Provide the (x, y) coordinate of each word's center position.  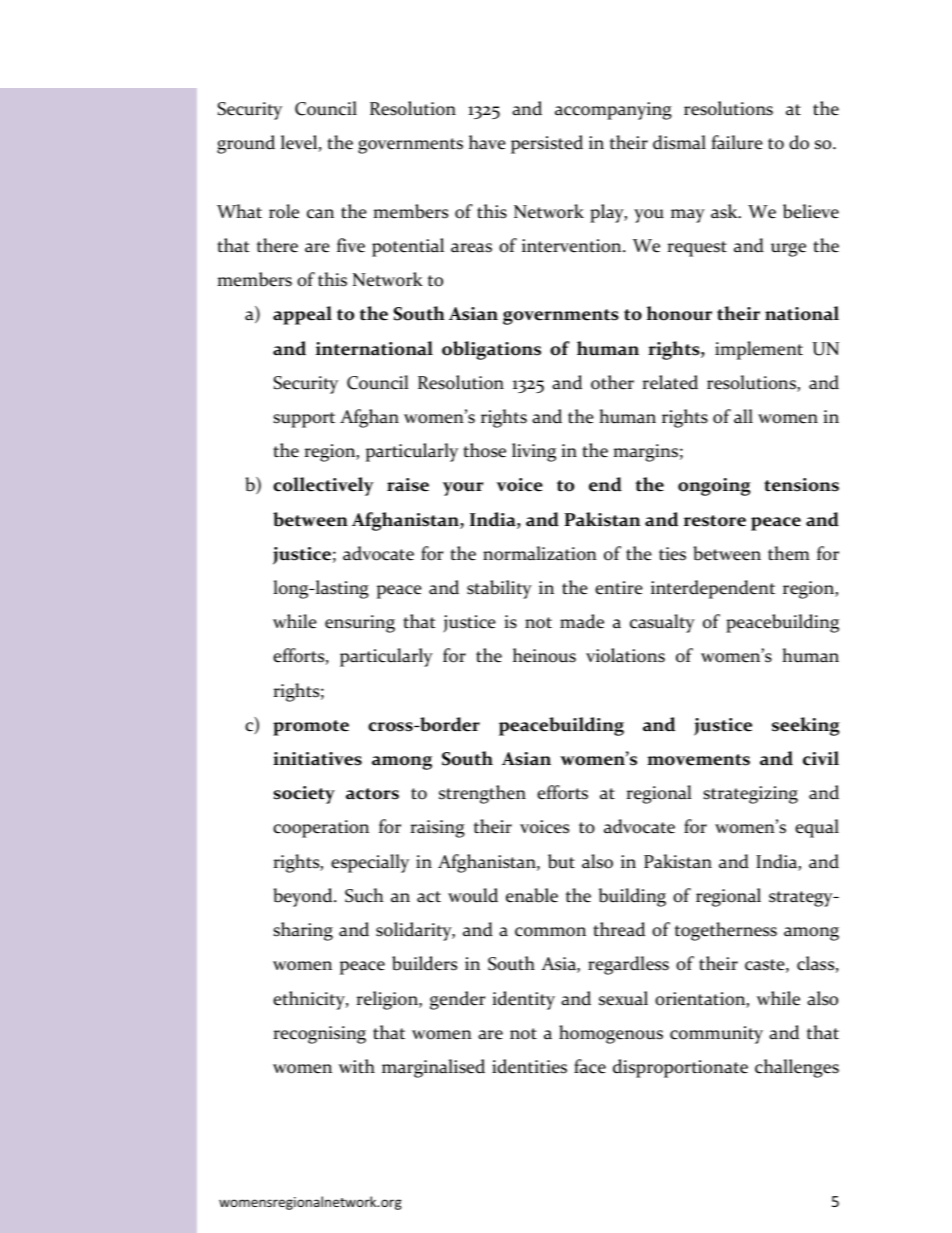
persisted (547, 144)
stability (499, 589)
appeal (302, 315)
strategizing (750, 795)
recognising (319, 1035)
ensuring (360, 624)
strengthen (482, 794)
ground (246, 144)
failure (737, 142)
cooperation (321, 829)
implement (759, 350)
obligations (491, 350)
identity (523, 1000)
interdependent (713, 589)
